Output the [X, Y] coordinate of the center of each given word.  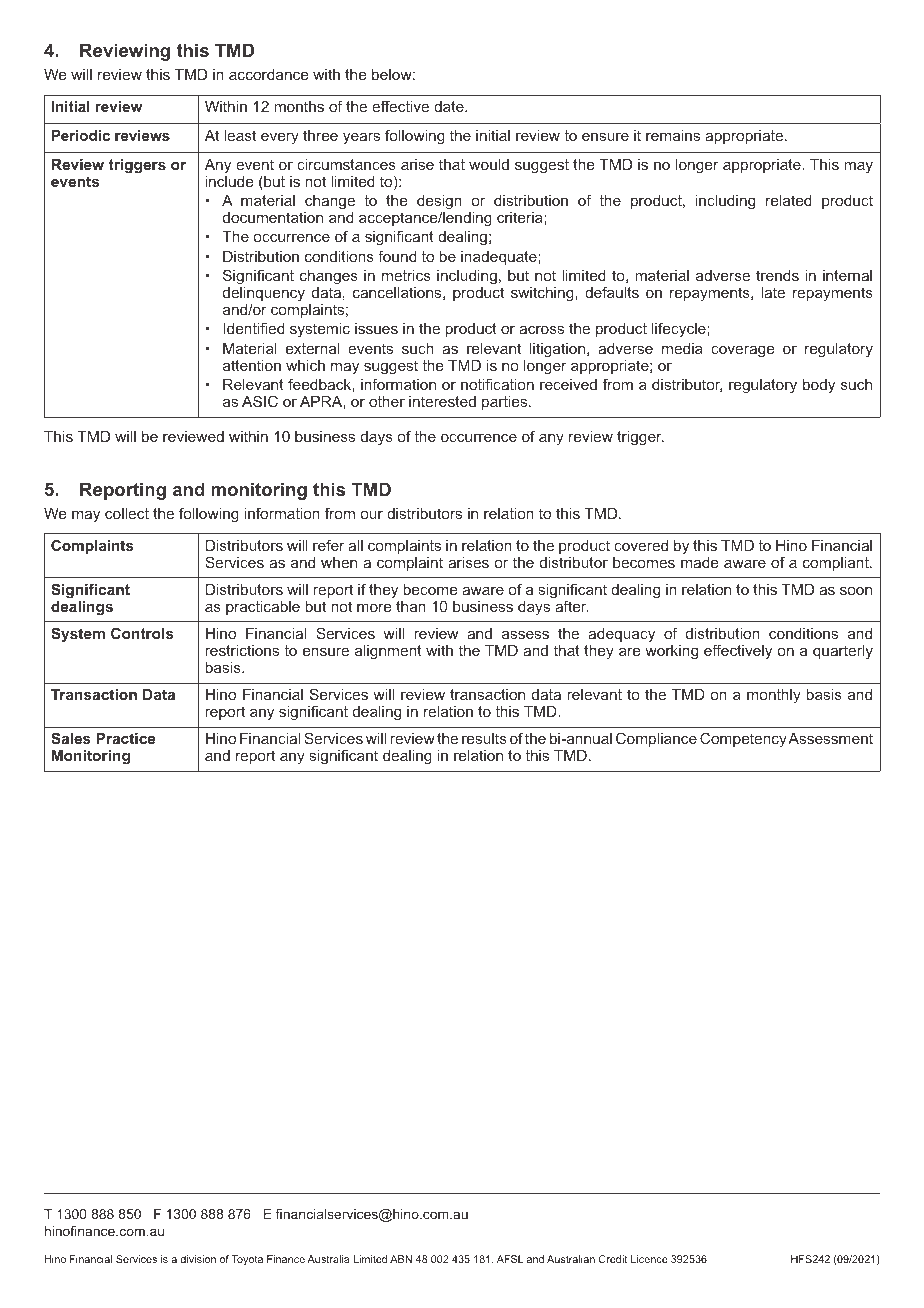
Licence [649, 1259]
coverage [742, 352]
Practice [125, 738]
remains [673, 135]
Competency [743, 739]
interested [442, 401]
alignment [388, 652]
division [198, 1259]
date [450, 106]
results [484, 738]
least [240, 135]
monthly [774, 696]
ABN [401, 1259]
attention [252, 365]
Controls [142, 633]
